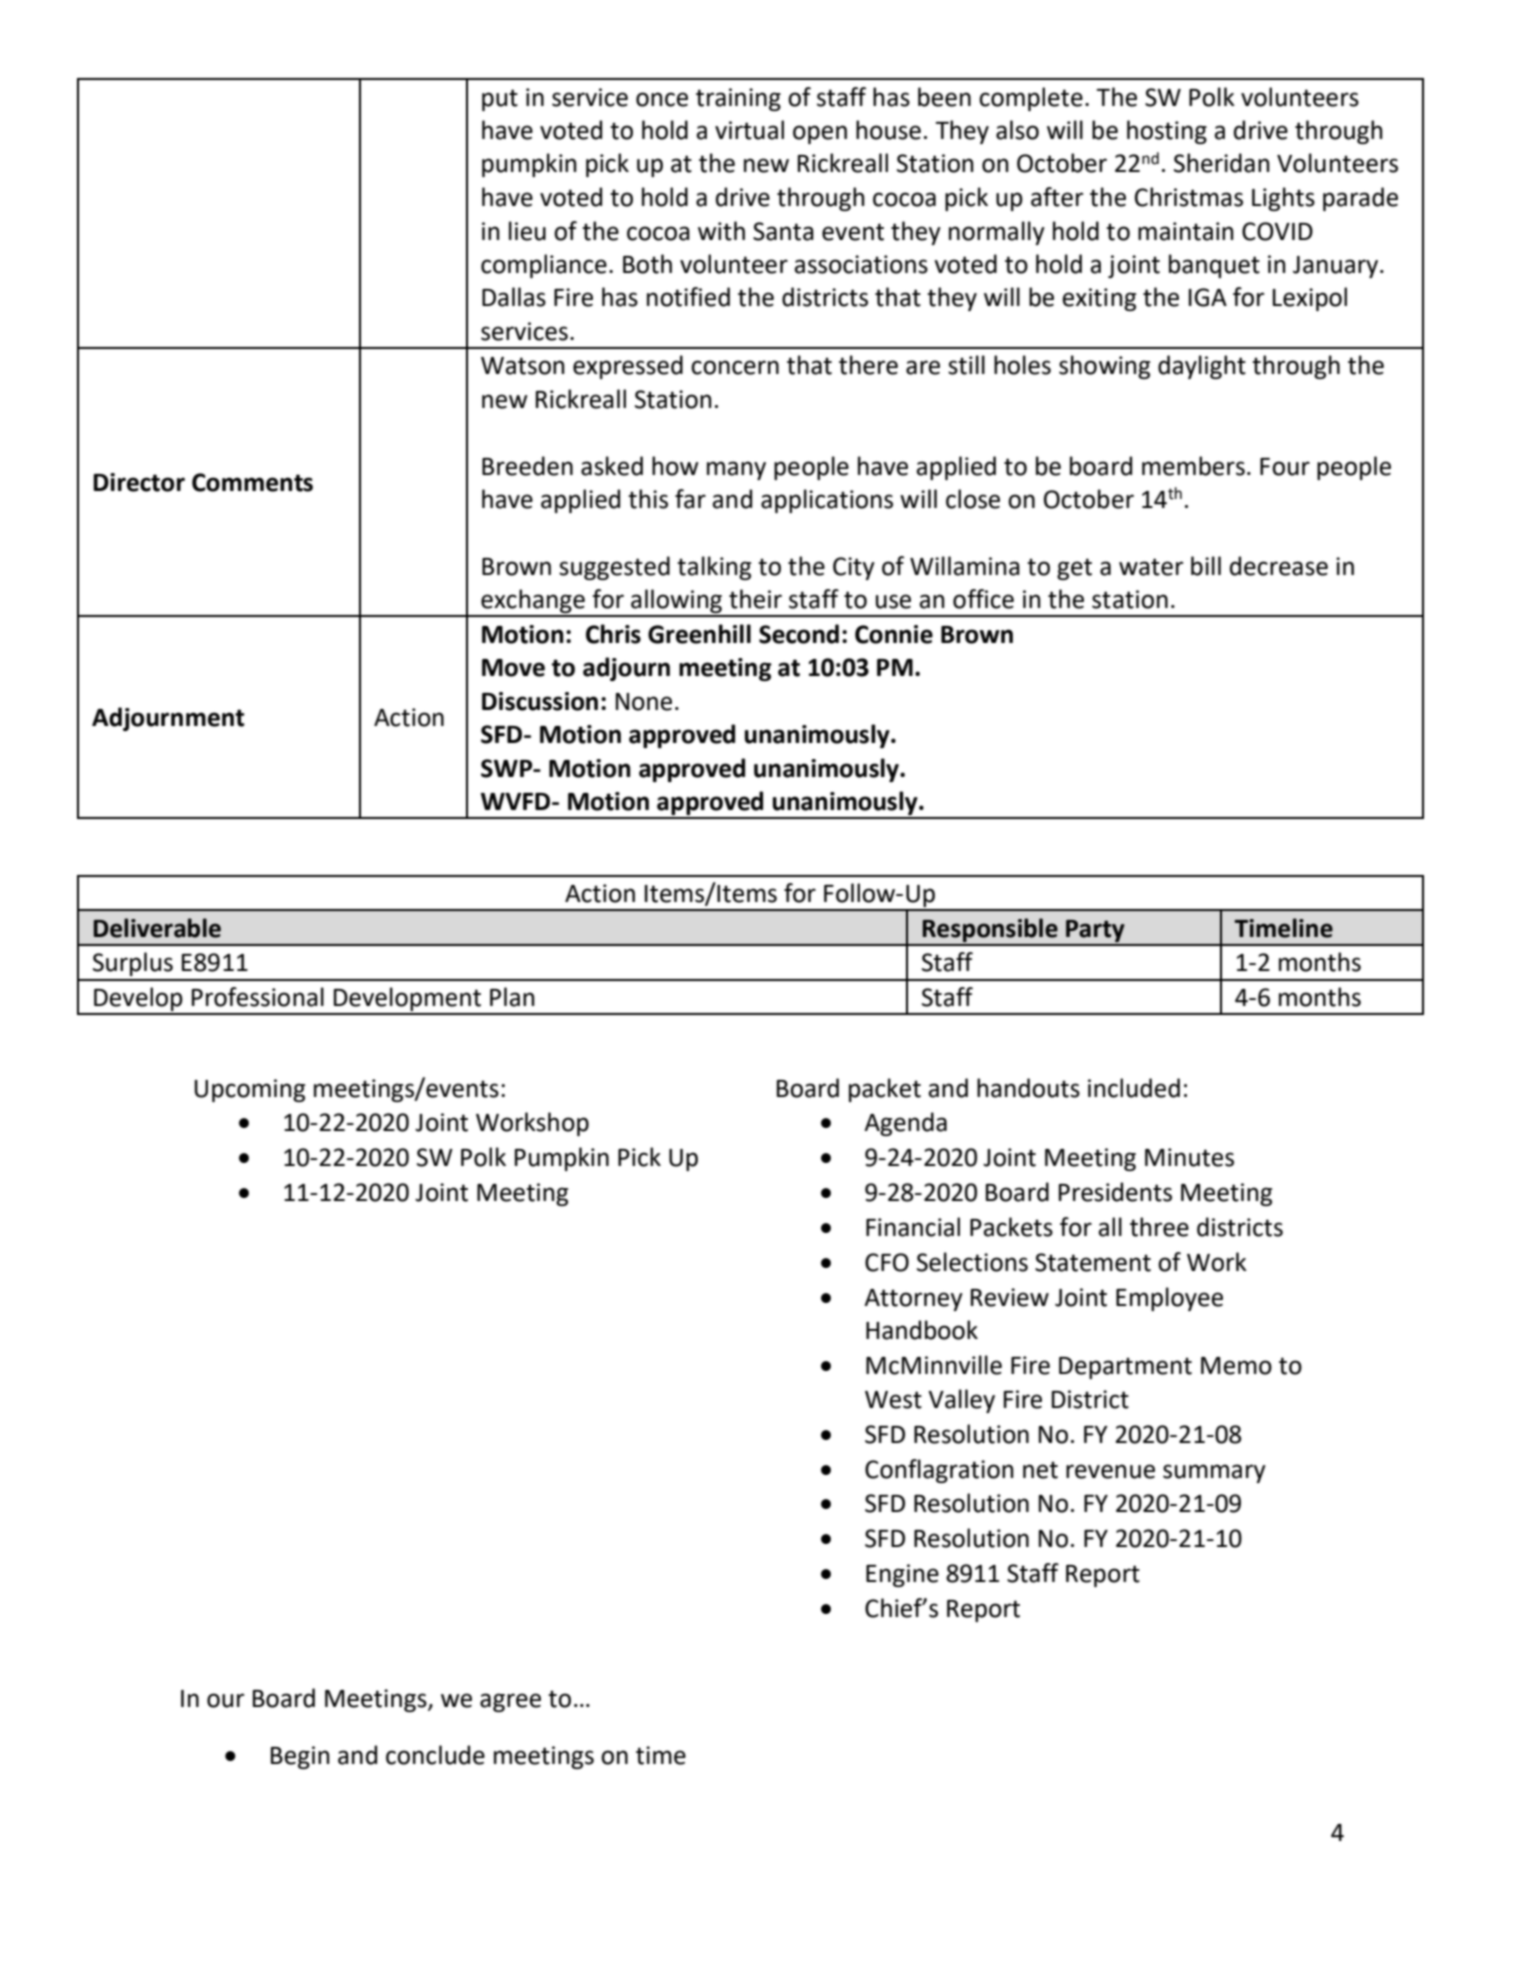  What do you see at coordinates (510, 1702) in the document?
I see `agree` at bounding box center [510, 1702].
